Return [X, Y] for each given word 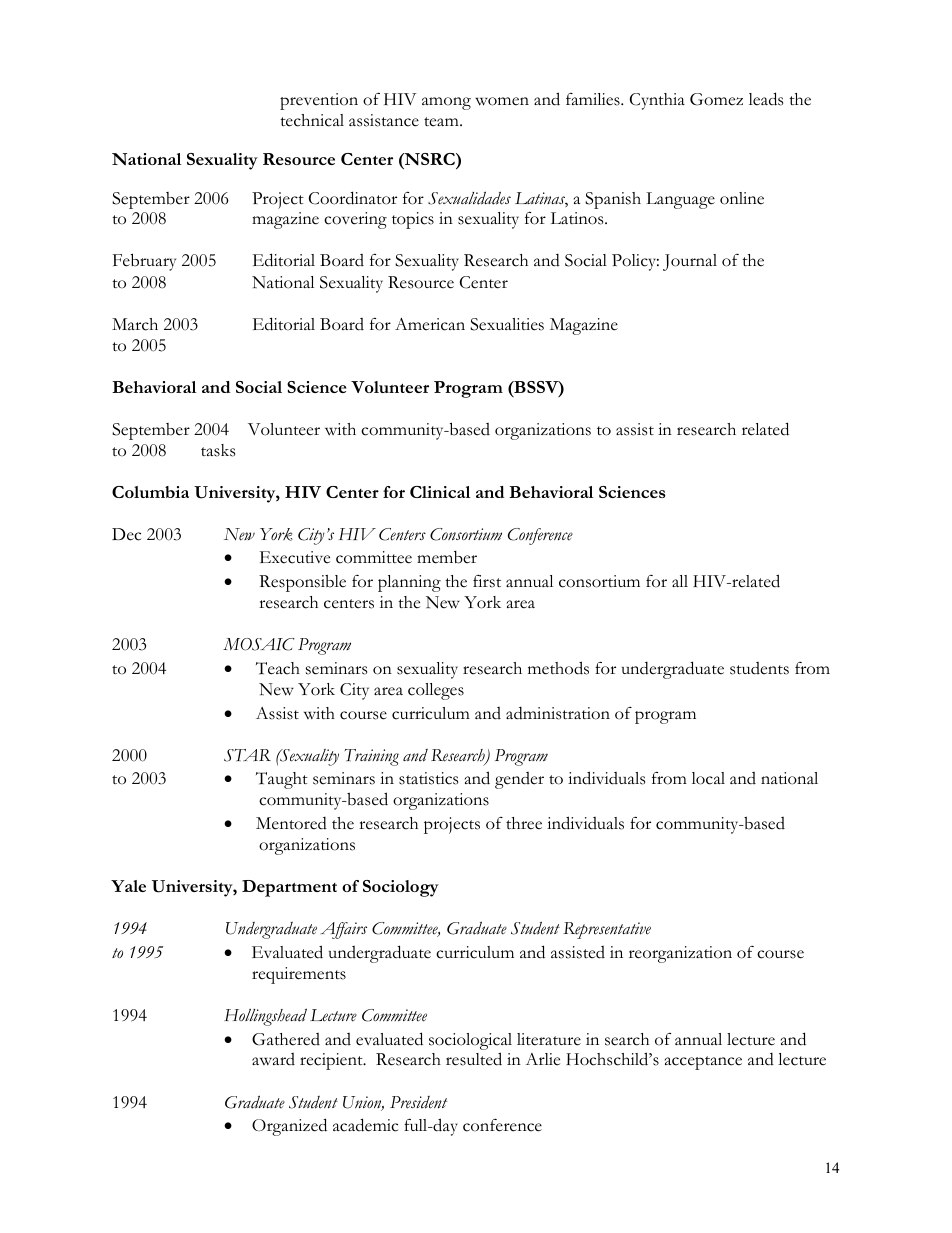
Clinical [440, 492]
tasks [218, 450]
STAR [247, 755]
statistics [428, 778]
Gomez [716, 99]
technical [312, 120]
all [680, 581]
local [708, 778]
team [442, 122]
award [273, 1059]
